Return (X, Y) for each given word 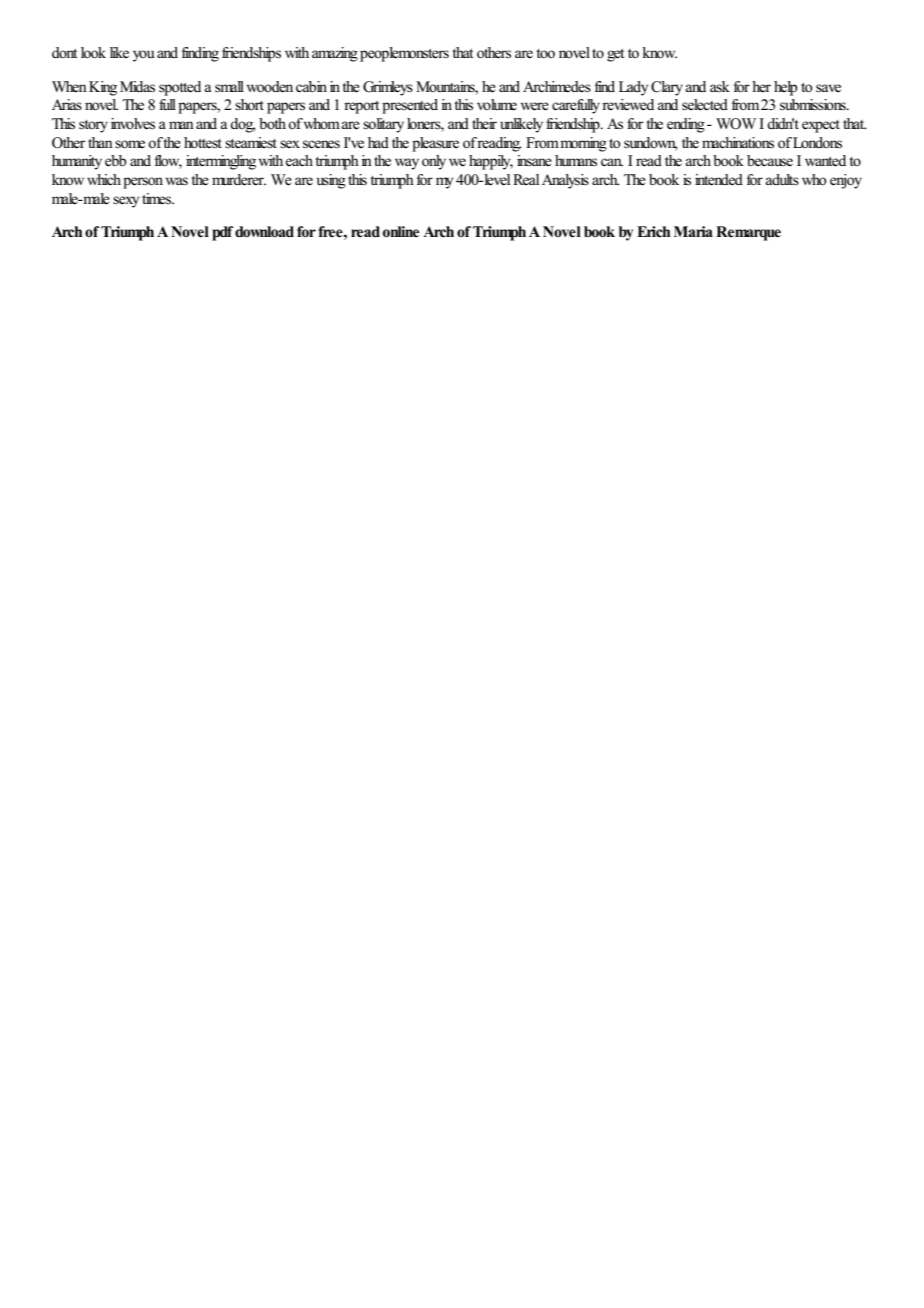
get (615, 55)
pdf (223, 233)
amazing (335, 54)
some (130, 144)
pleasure (435, 144)
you (144, 56)
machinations (738, 143)
